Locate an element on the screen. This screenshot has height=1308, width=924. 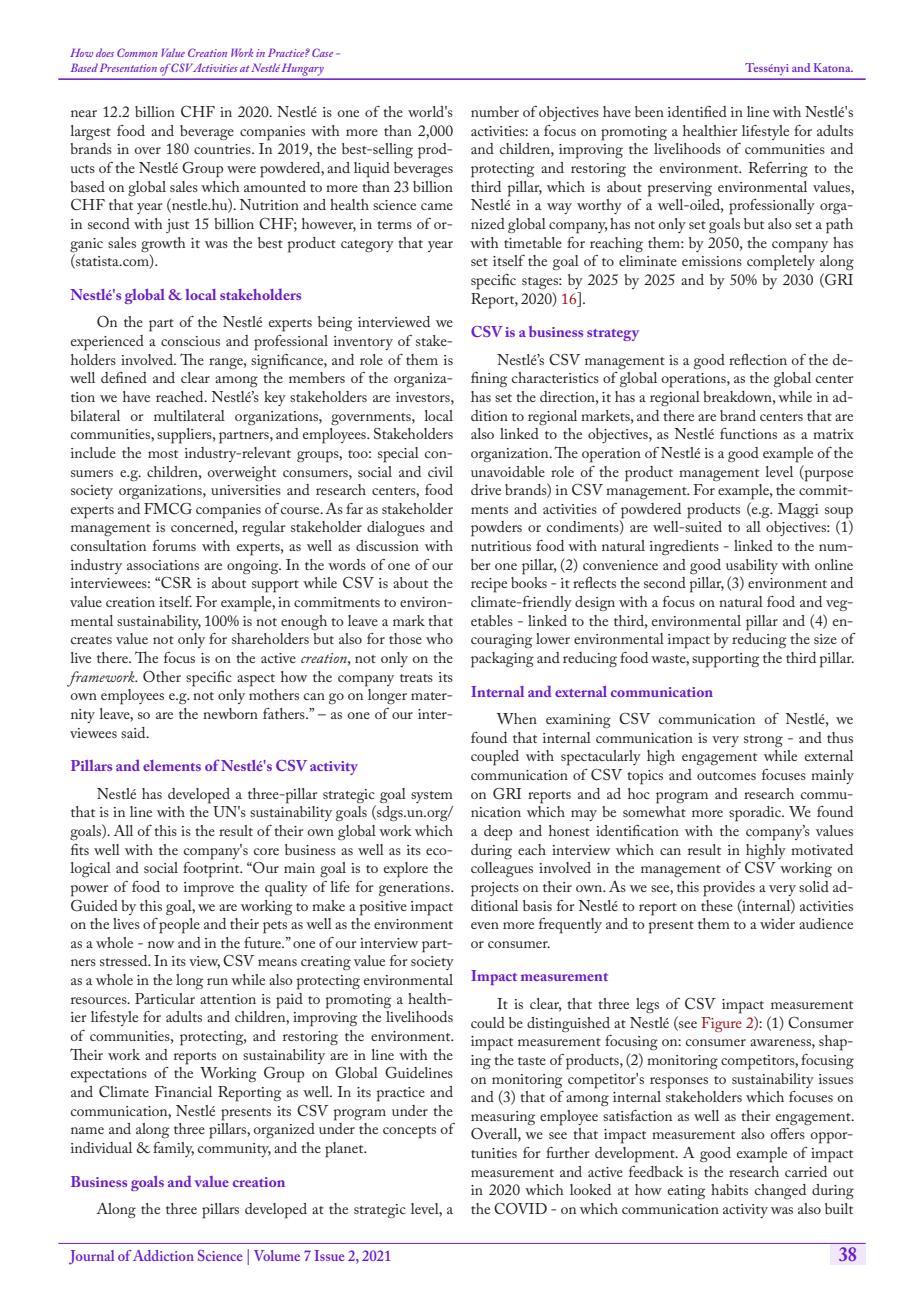
number is located at coordinates (495, 111).
